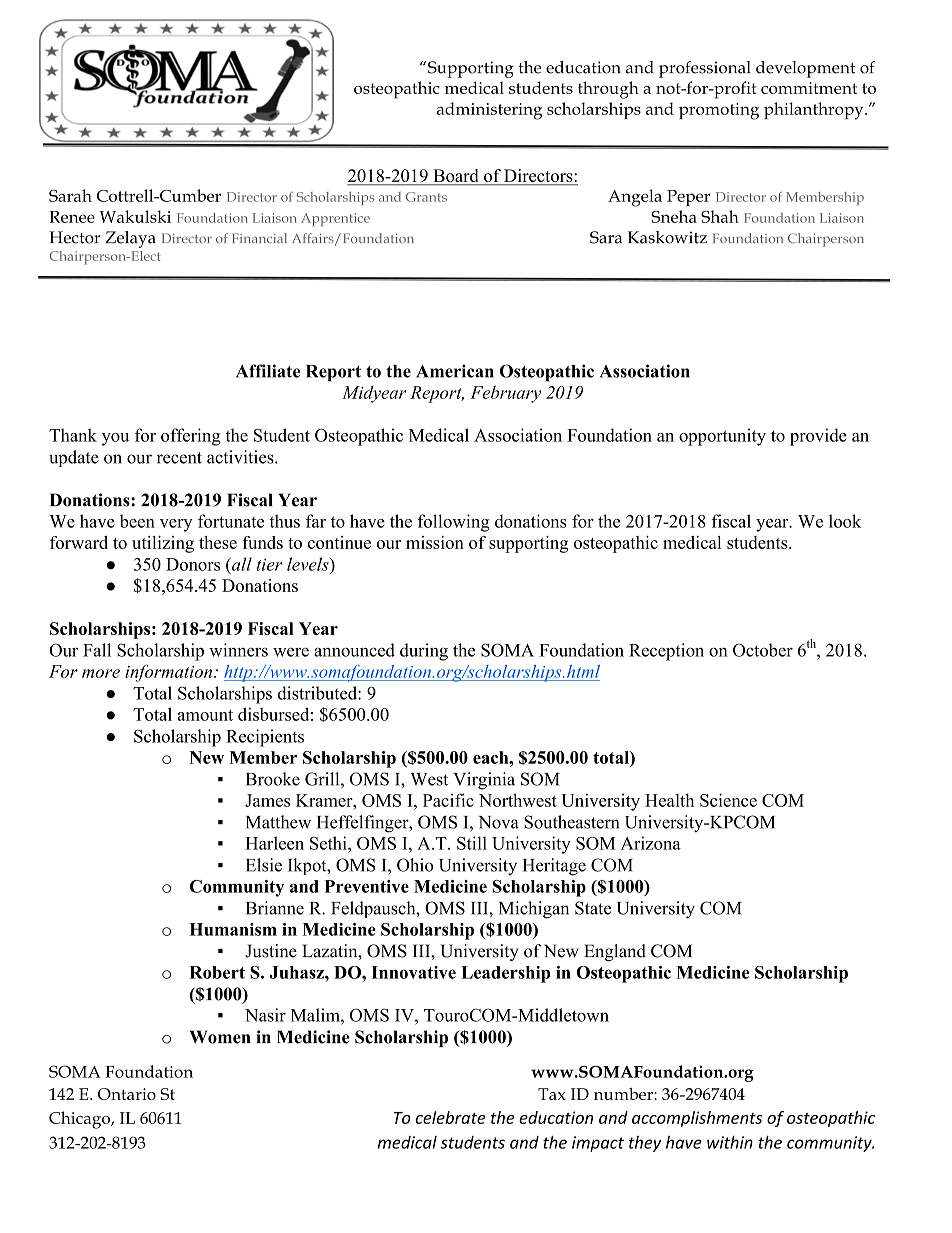  Describe the element at coordinates (205, 715) in the screenshot. I see `amount` at that location.
